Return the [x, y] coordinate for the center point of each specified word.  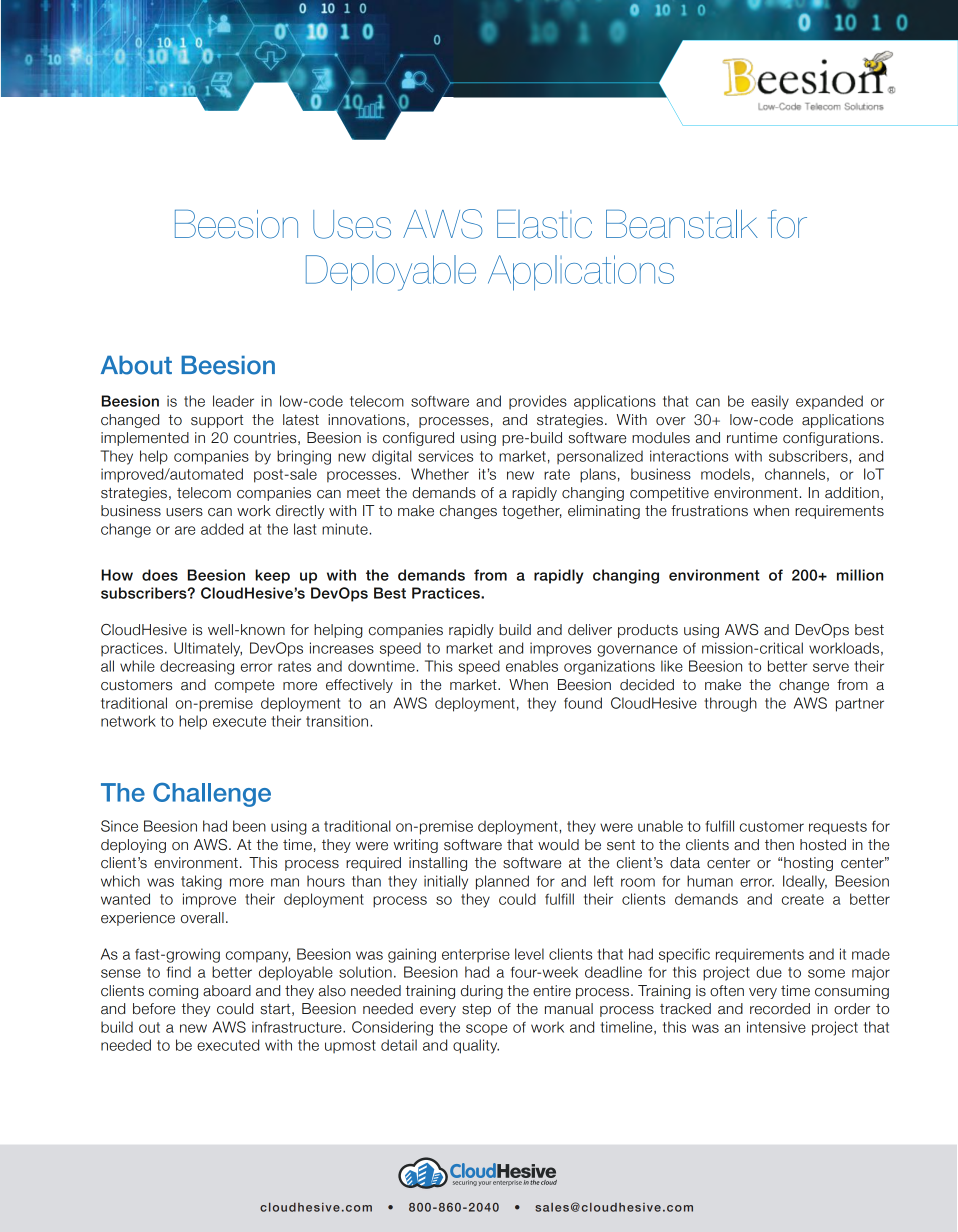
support [217, 421]
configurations [832, 439]
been [249, 826]
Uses [352, 224]
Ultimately [208, 649]
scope [486, 1030]
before [154, 1009]
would [558, 845]
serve [831, 667]
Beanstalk [682, 224]
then [779, 845]
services [445, 456]
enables [532, 666]
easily [770, 402]
